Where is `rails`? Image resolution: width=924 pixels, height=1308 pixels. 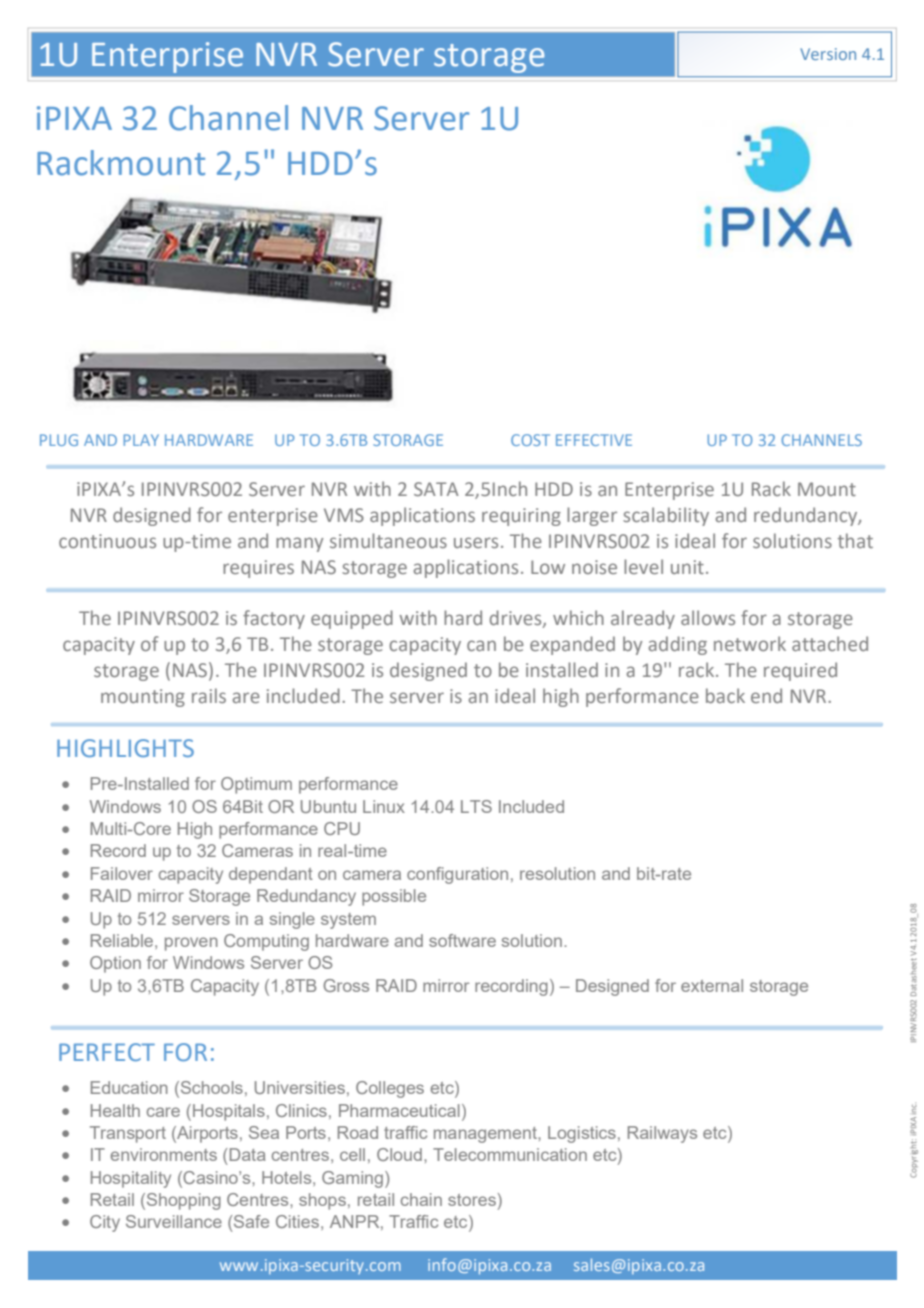 rails is located at coordinates (209, 695).
